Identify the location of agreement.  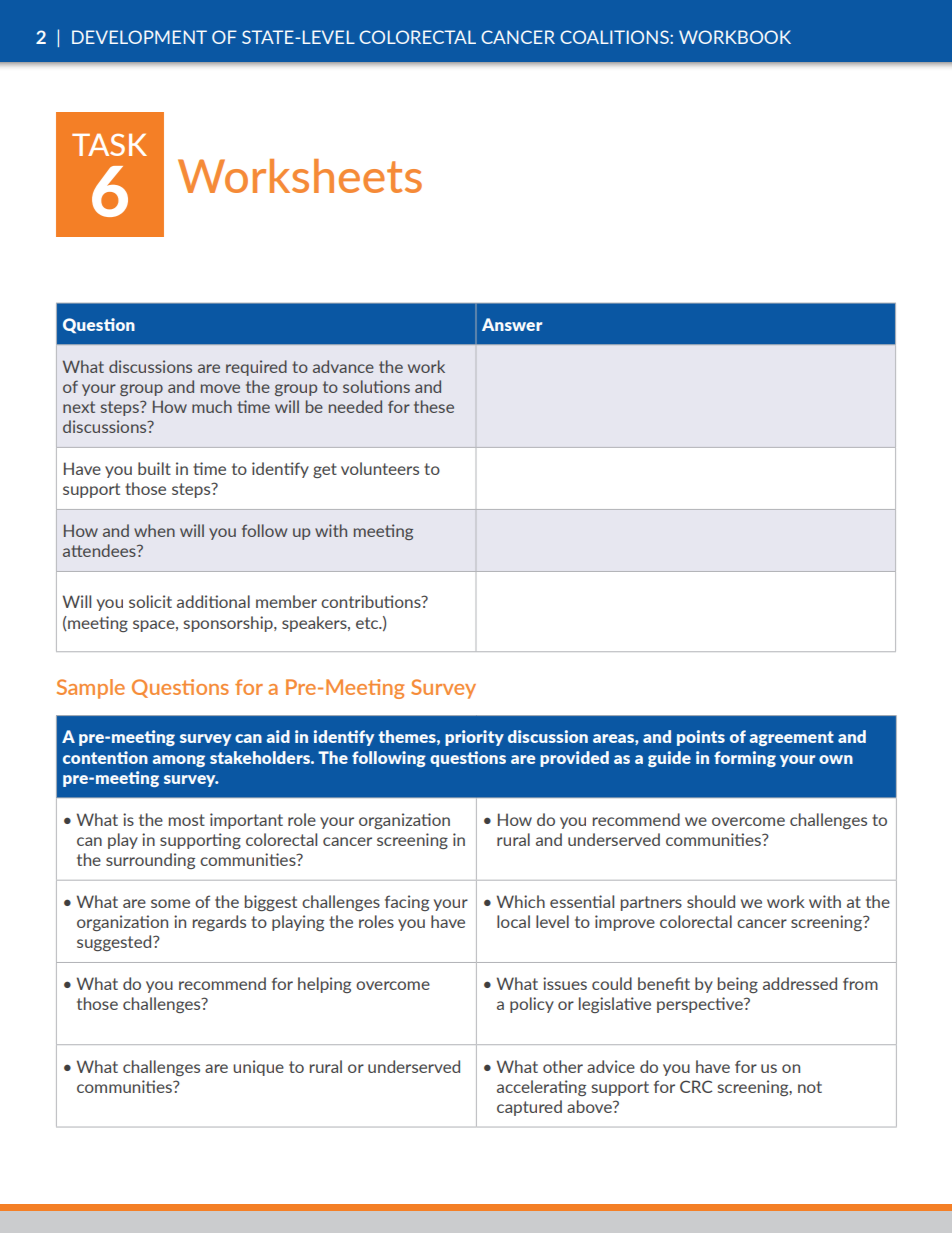
(792, 738).
